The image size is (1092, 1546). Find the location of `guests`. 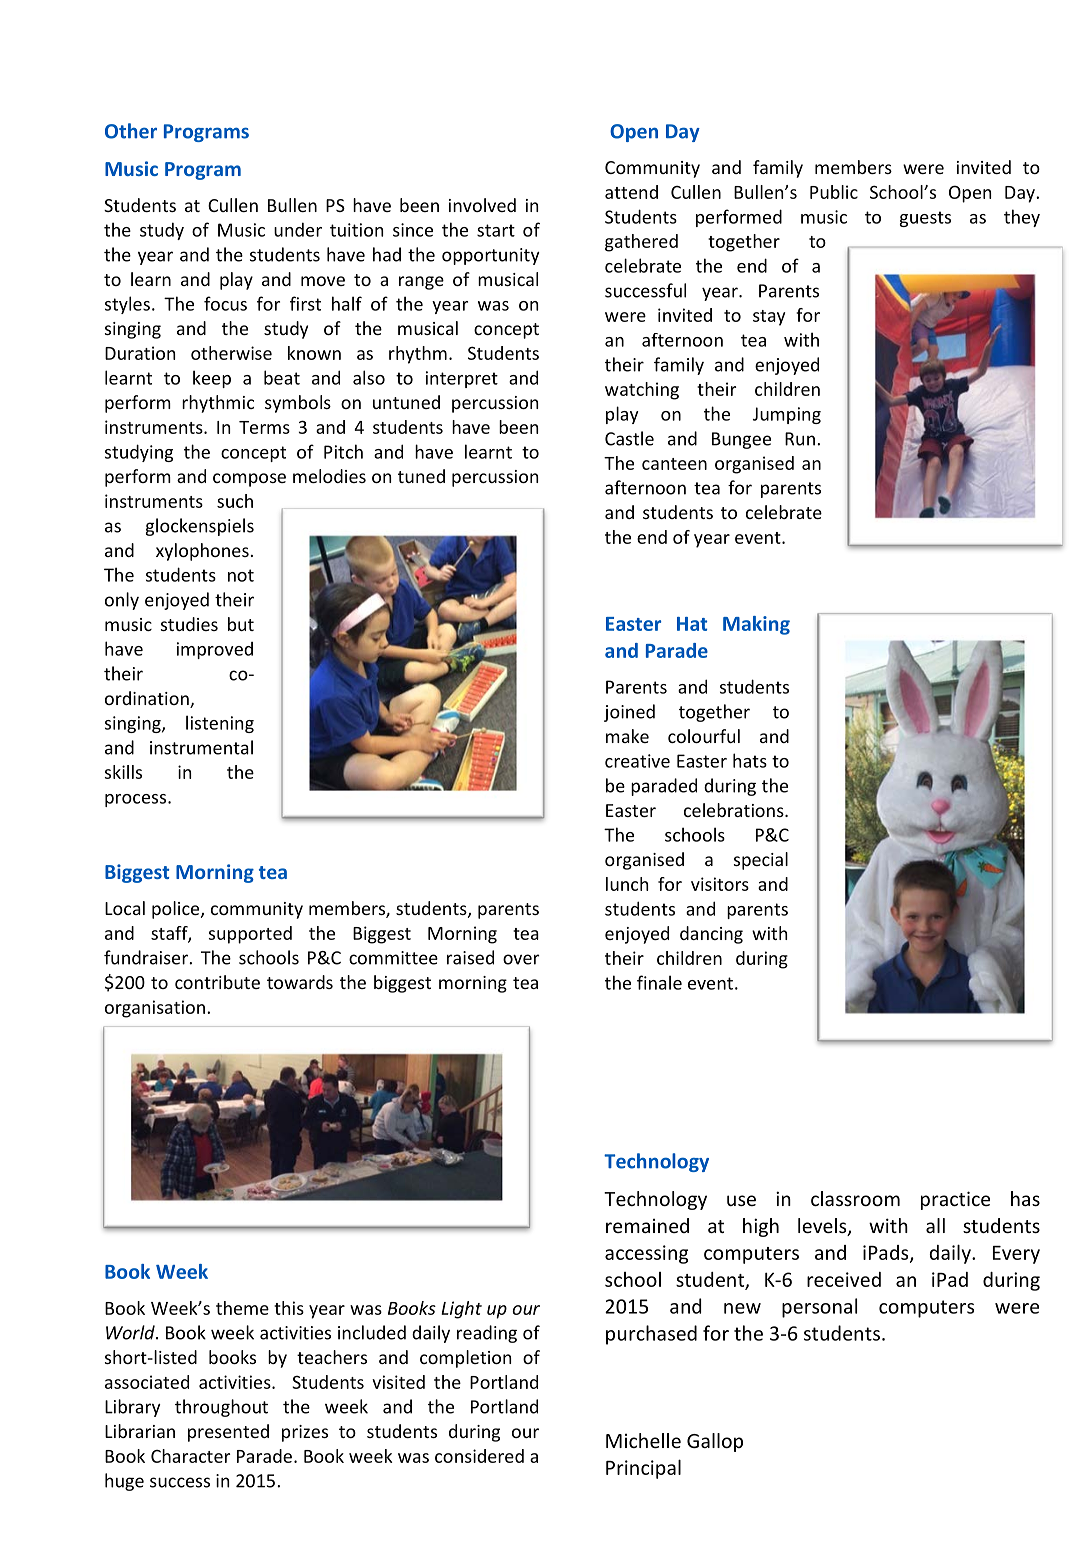

guests is located at coordinates (925, 219).
